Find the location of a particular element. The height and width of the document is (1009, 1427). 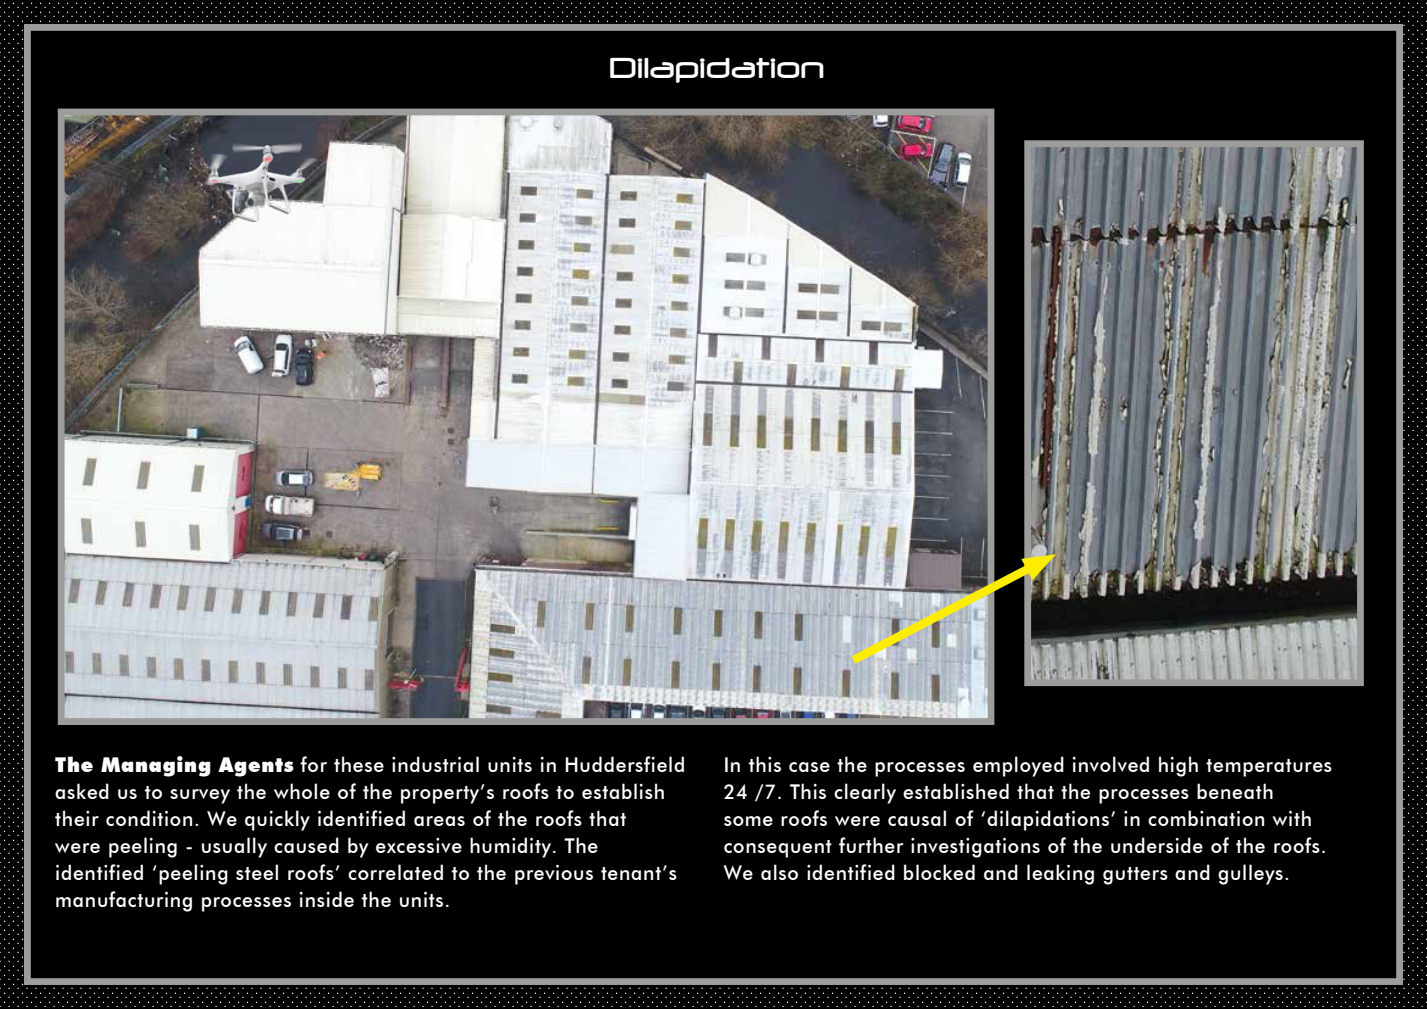

gutters is located at coordinates (1135, 876).
